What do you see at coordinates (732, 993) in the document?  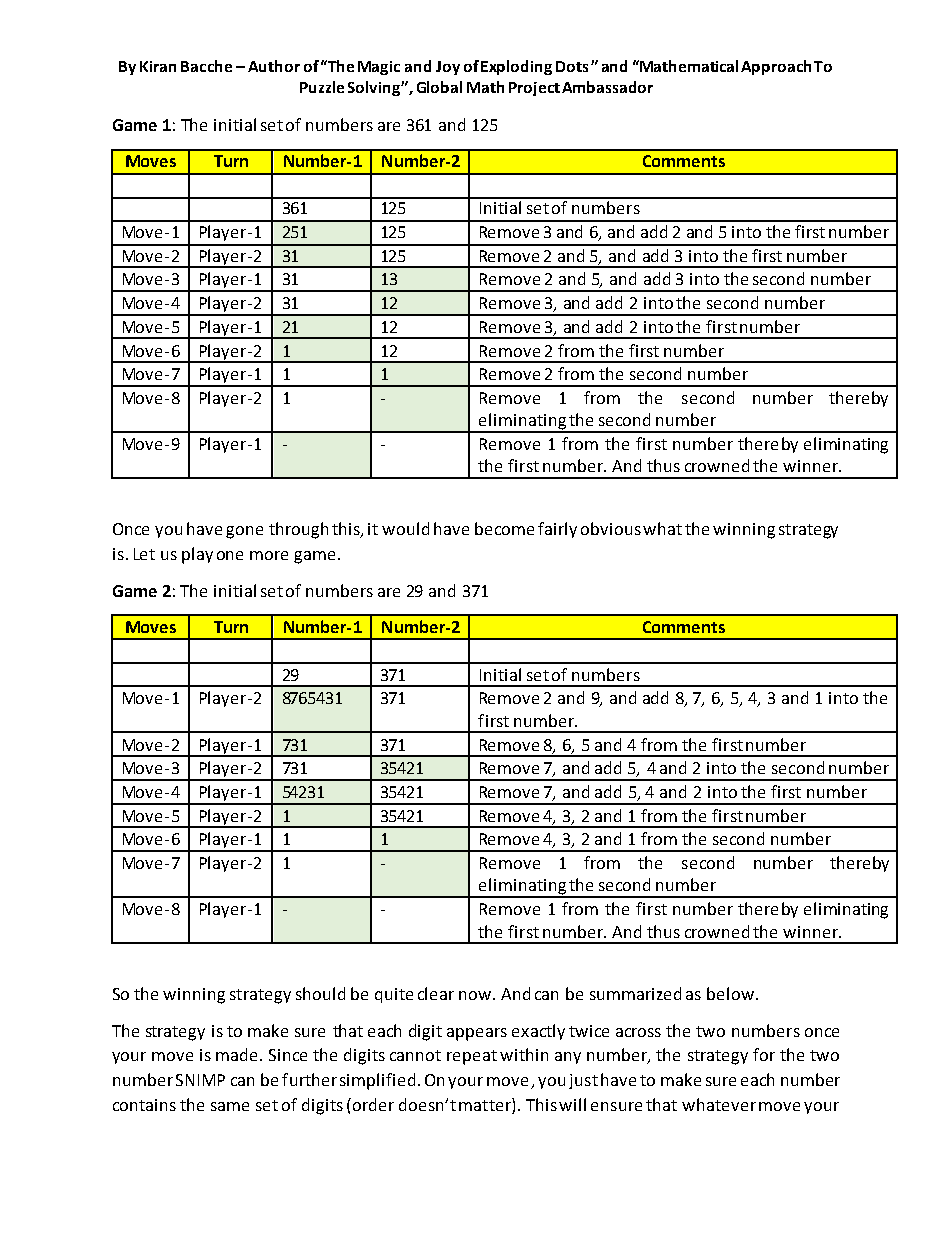 I see `below` at bounding box center [732, 993].
